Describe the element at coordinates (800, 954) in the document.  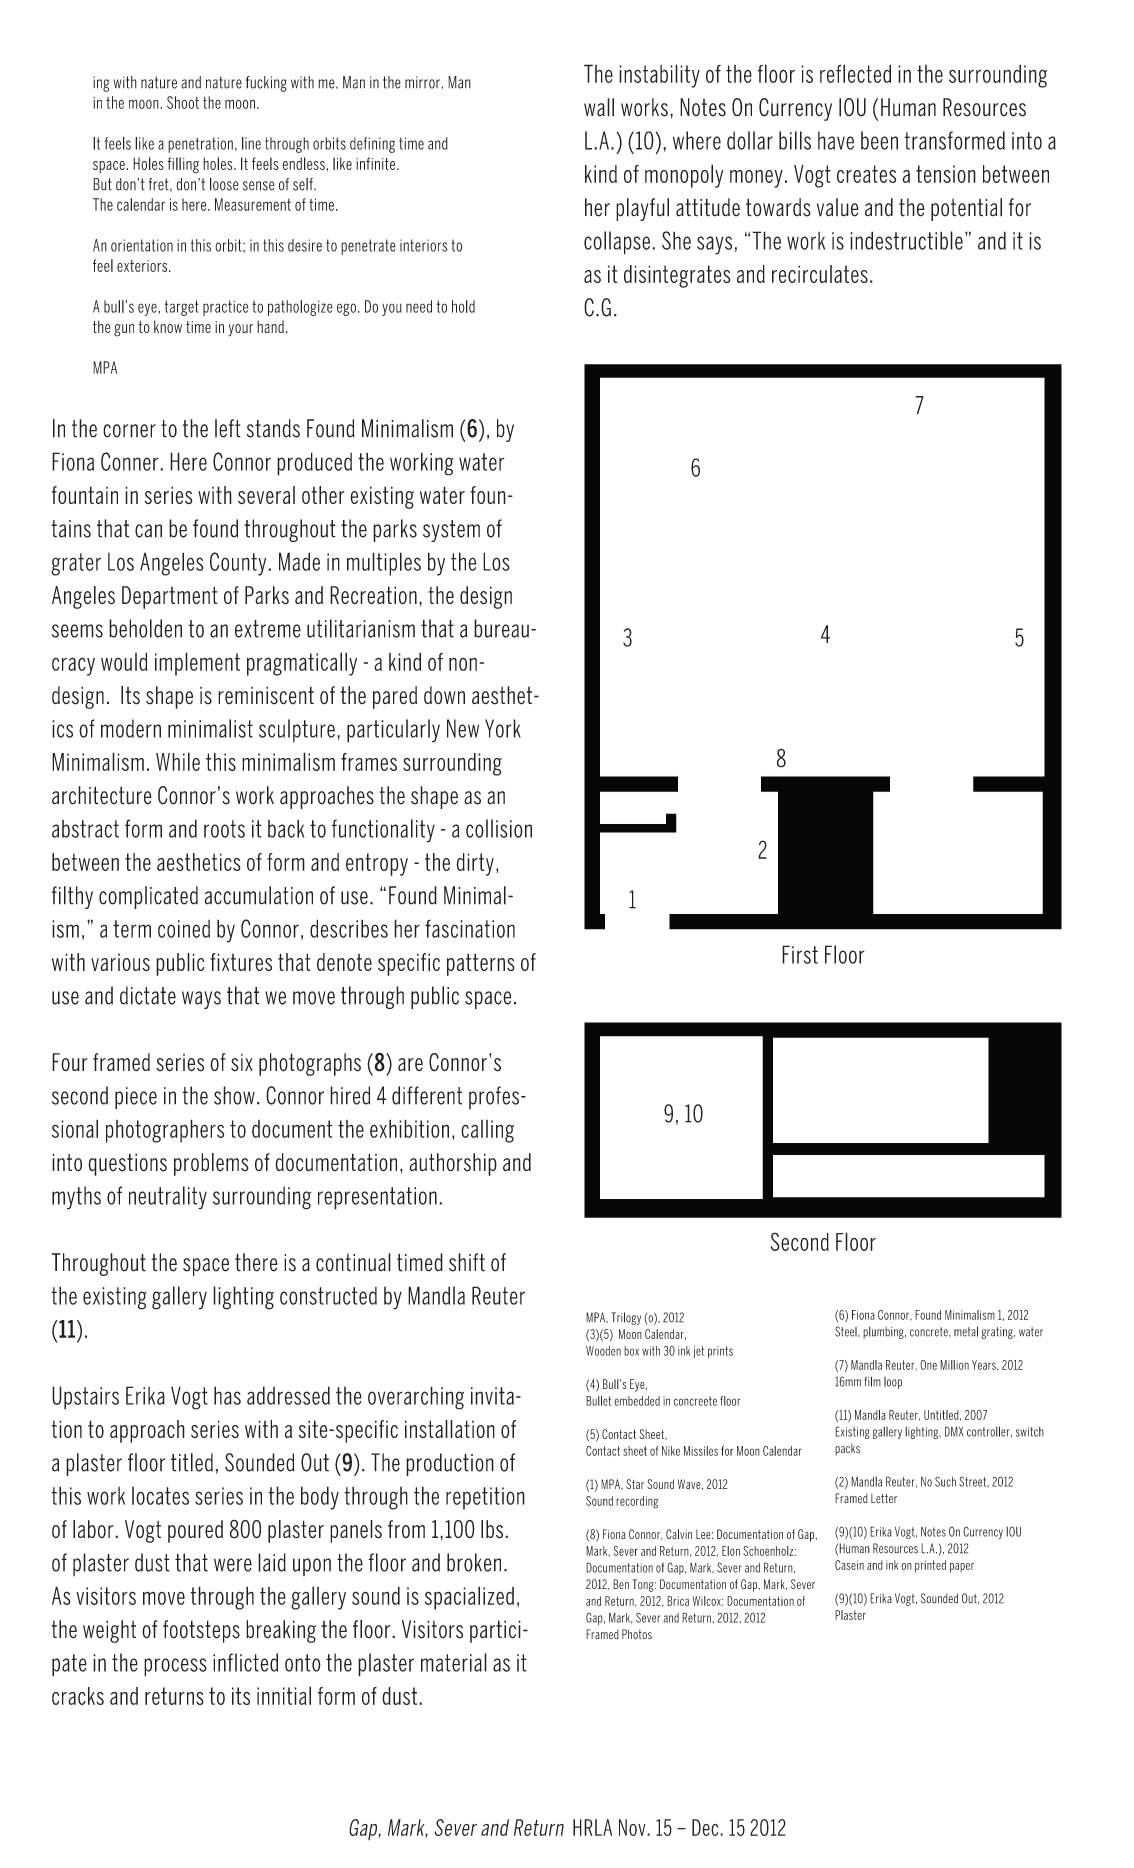
I see `First` at that location.
